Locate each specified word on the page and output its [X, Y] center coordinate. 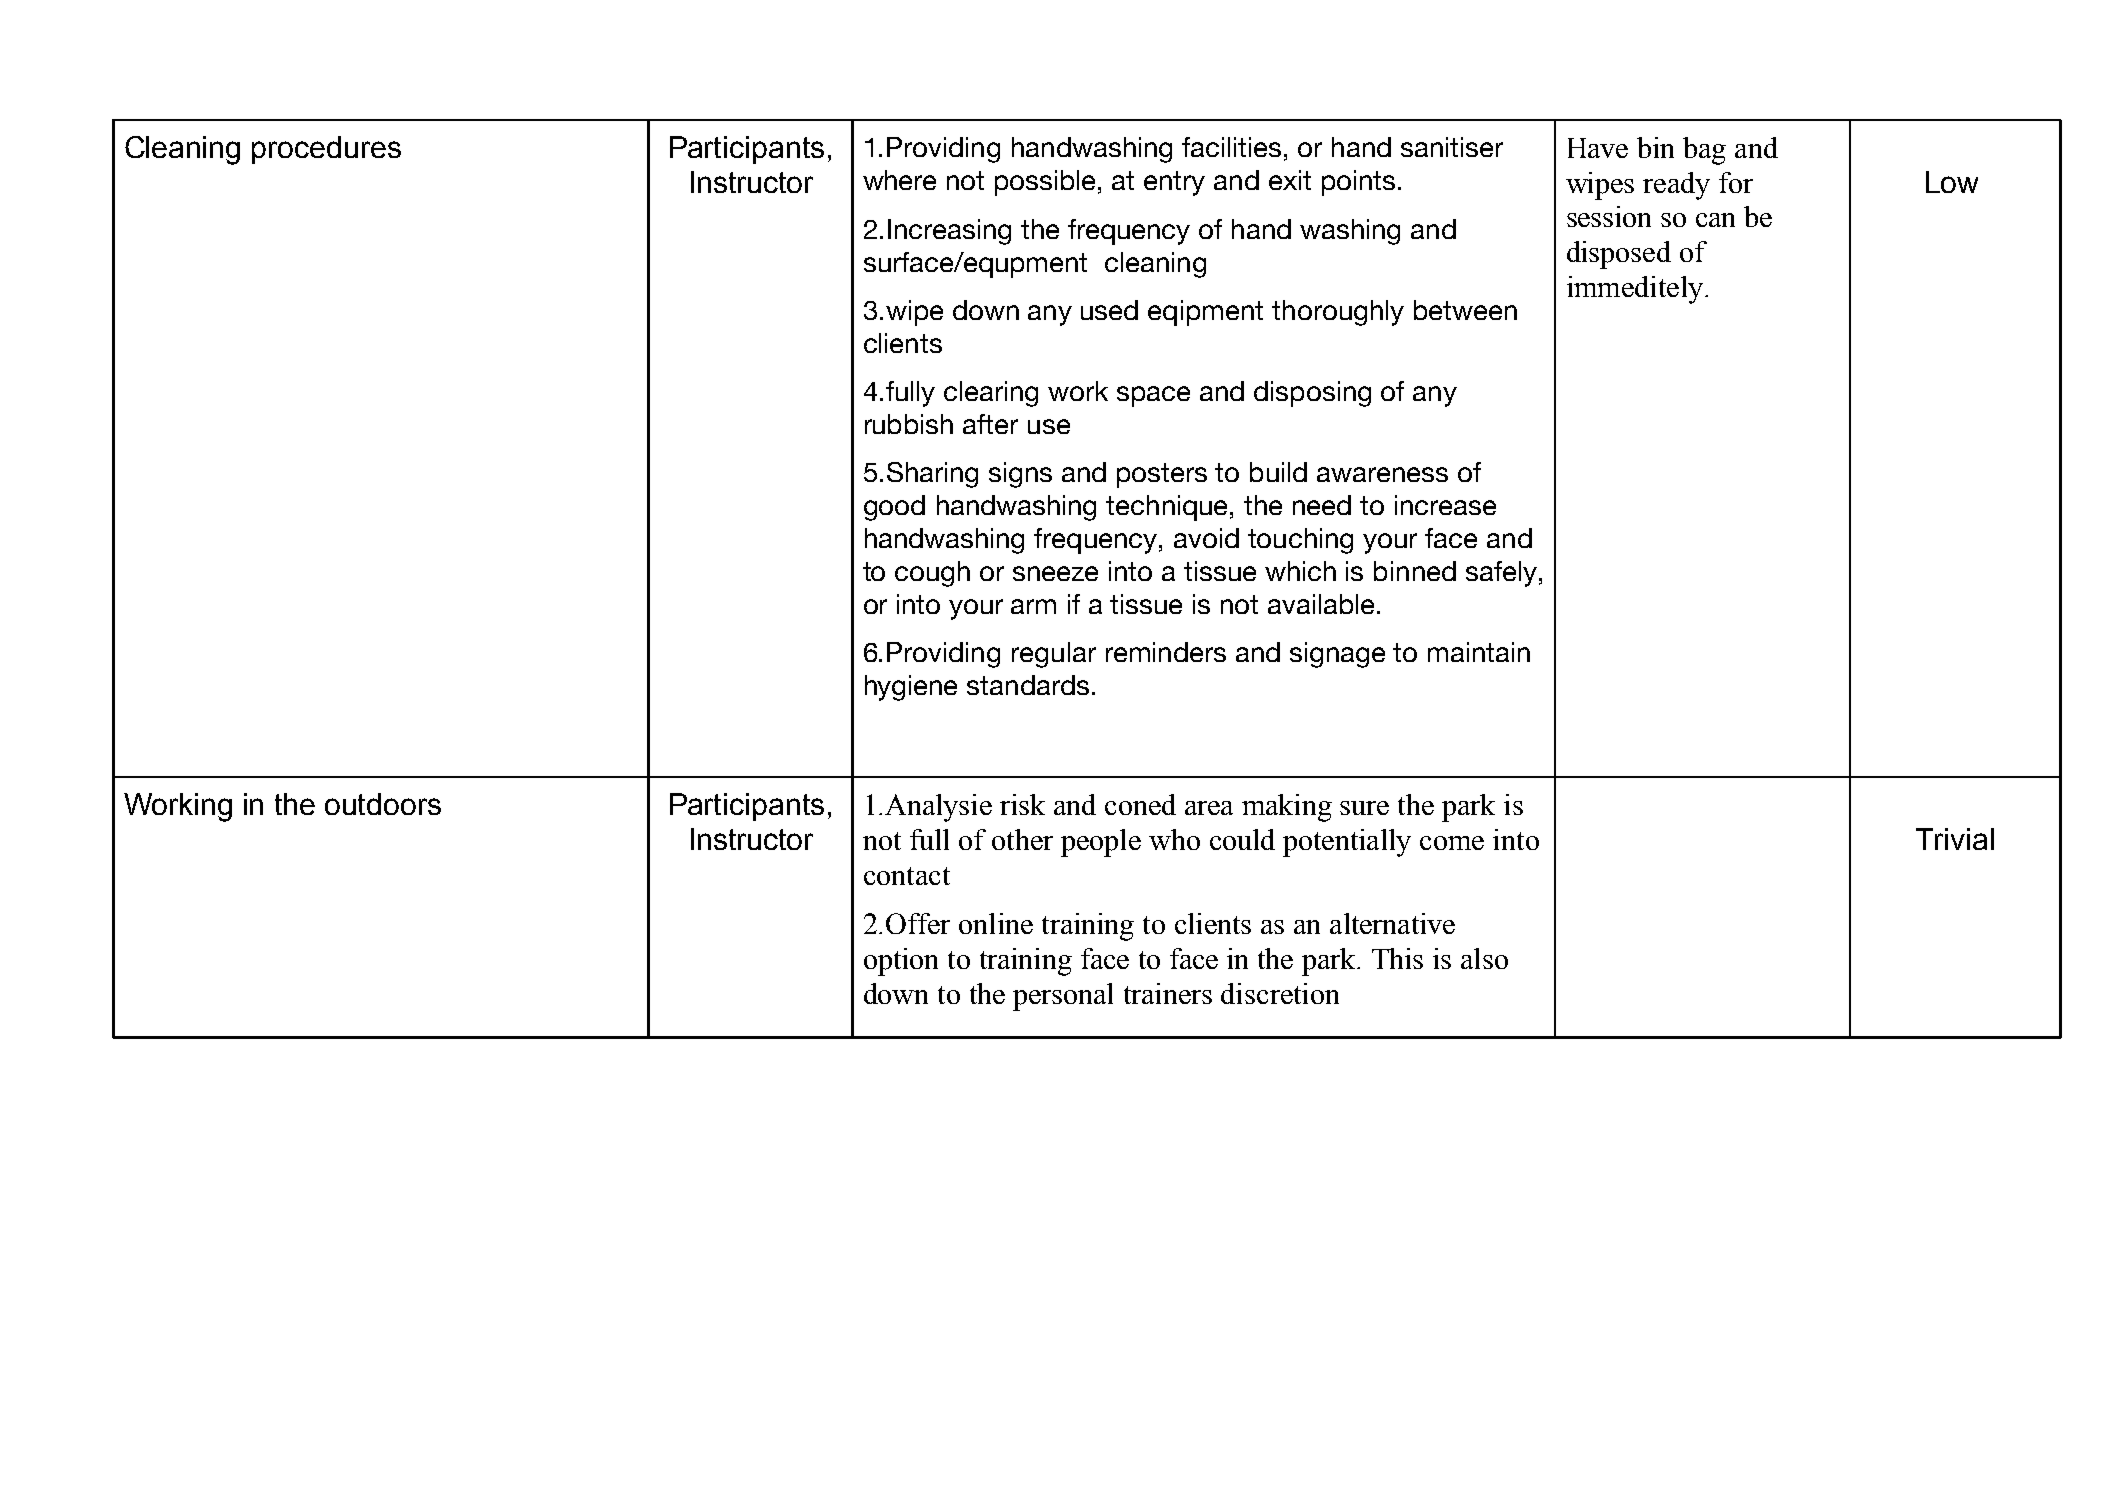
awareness [1382, 474]
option [901, 962]
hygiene [911, 688]
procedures [326, 150]
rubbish [909, 424]
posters [1162, 475]
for [1736, 182]
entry [1174, 183]
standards [1028, 685]
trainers [1168, 993]
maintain [1479, 652]
